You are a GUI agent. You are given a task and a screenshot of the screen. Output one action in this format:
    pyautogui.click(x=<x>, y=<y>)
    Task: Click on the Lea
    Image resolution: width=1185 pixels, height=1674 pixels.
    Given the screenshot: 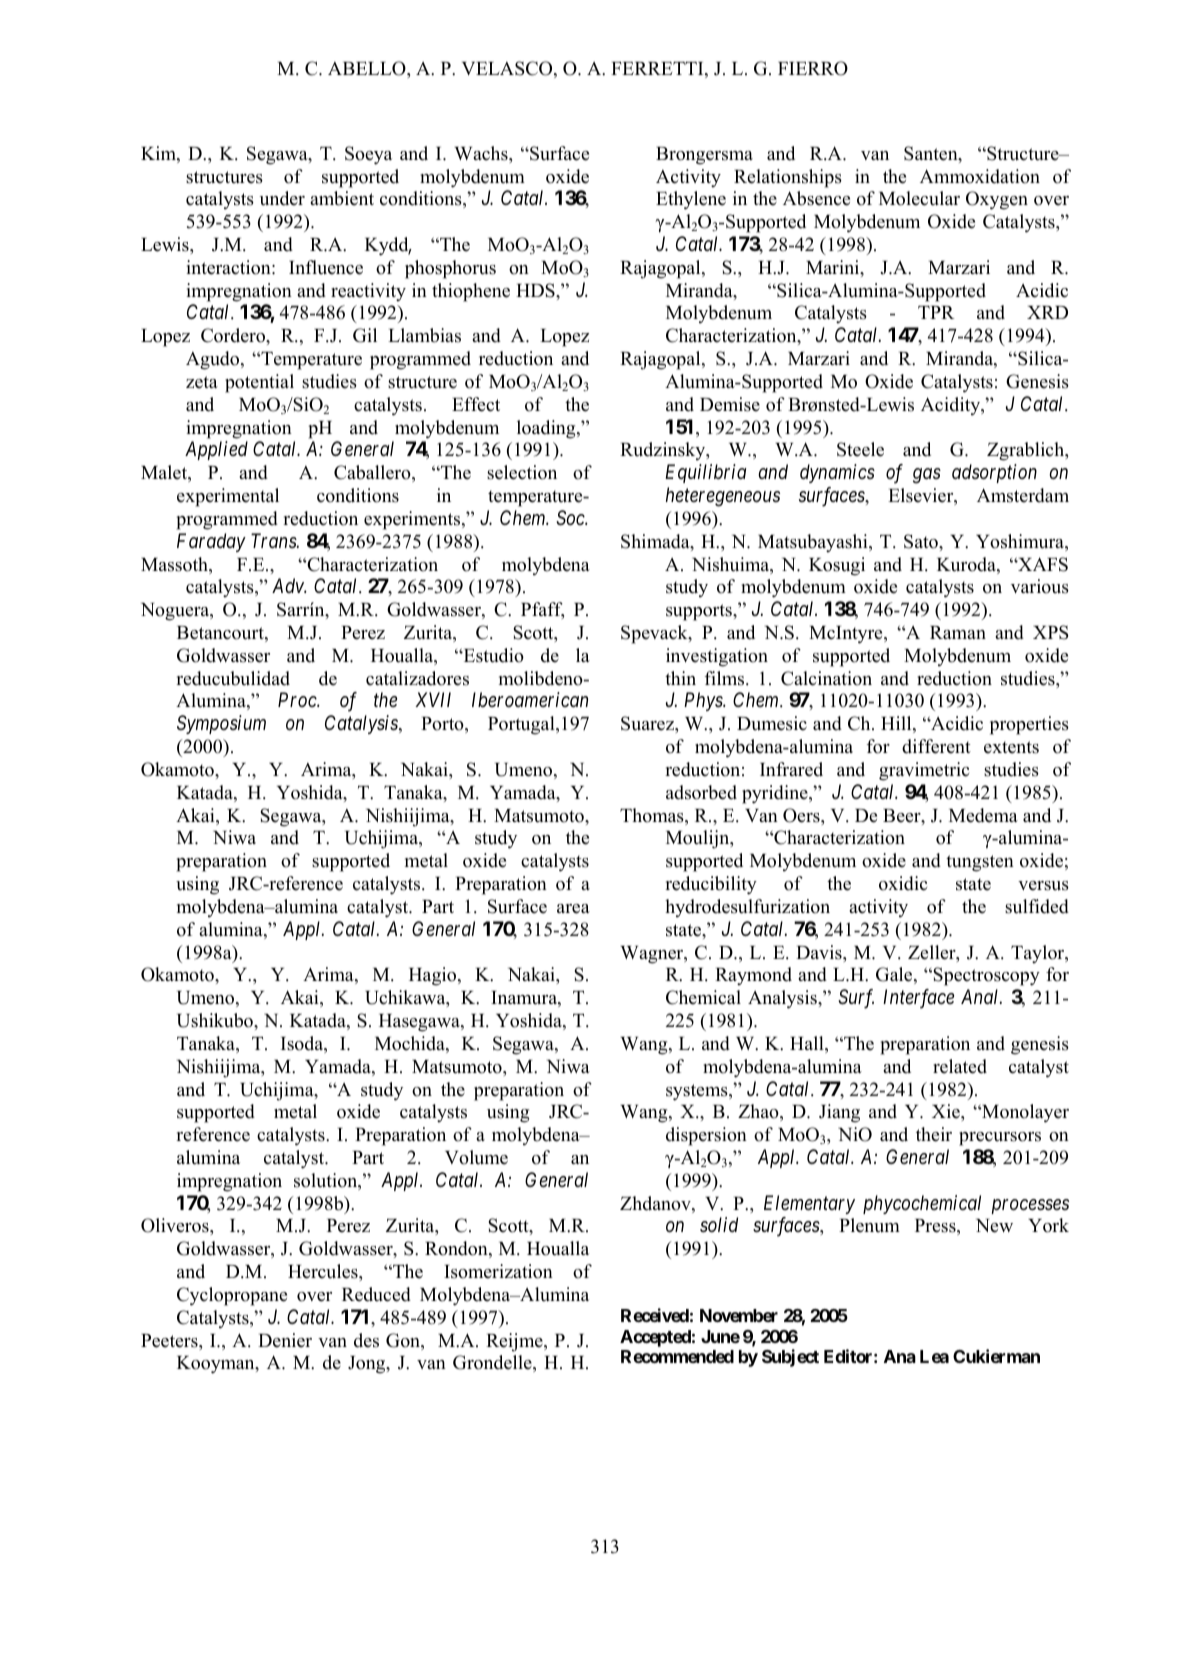 What is the action you would take?
    pyautogui.click(x=934, y=1356)
